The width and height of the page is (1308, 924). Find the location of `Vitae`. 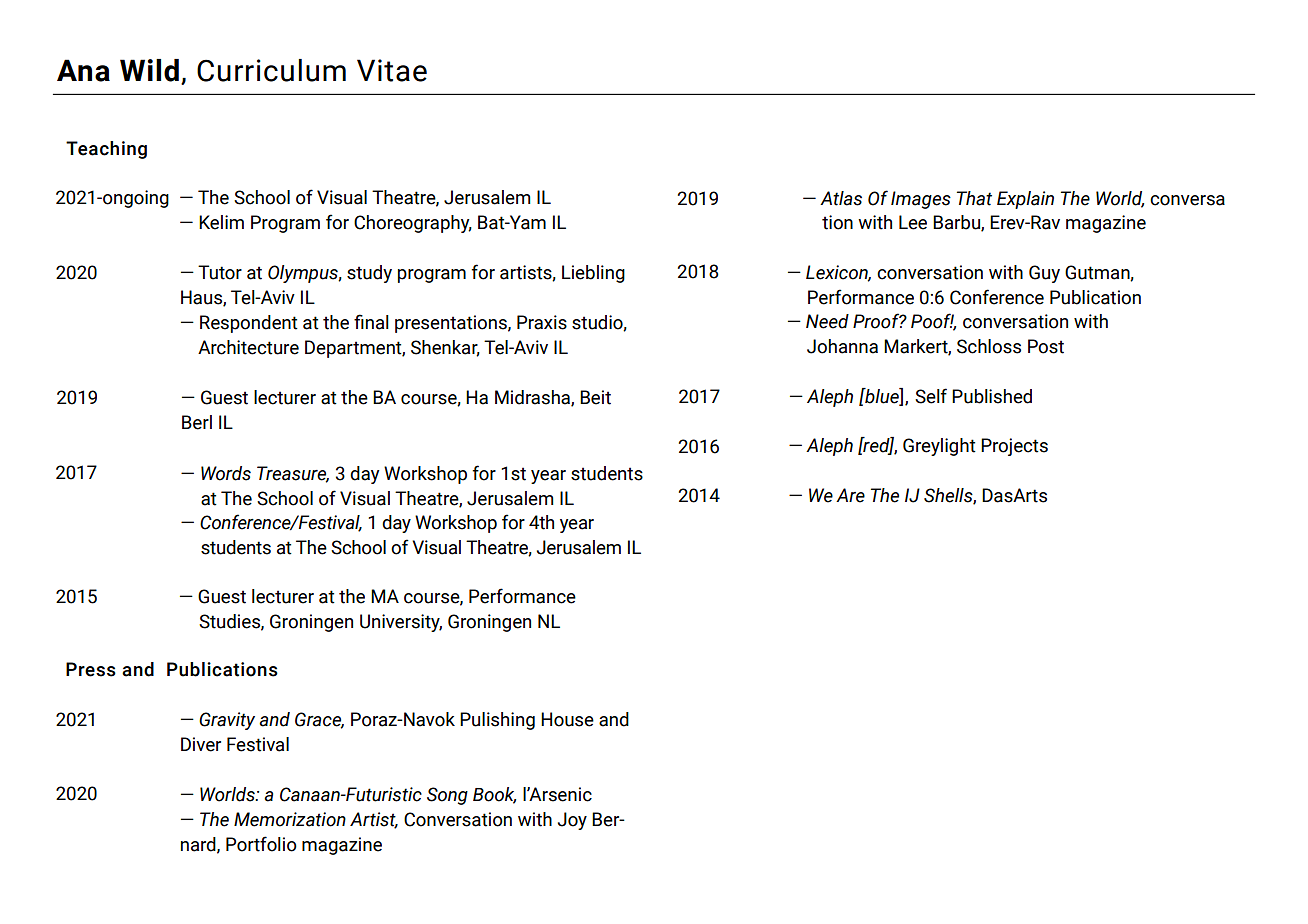

Vitae is located at coordinates (392, 70).
